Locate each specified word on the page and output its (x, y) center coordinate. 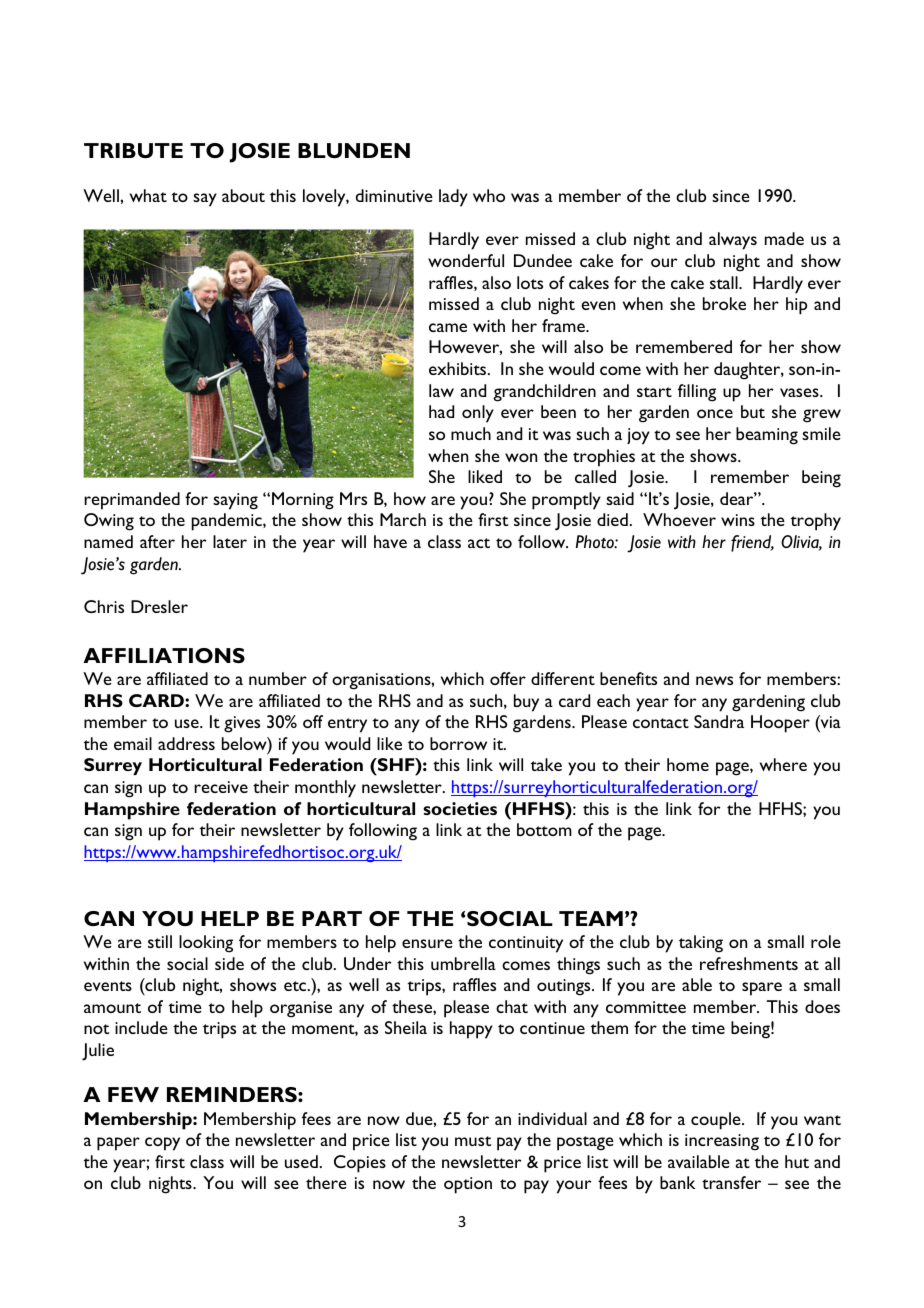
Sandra (719, 721)
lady (453, 198)
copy (162, 1144)
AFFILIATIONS (164, 655)
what (148, 195)
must (473, 1141)
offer (508, 678)
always (733, 241)
